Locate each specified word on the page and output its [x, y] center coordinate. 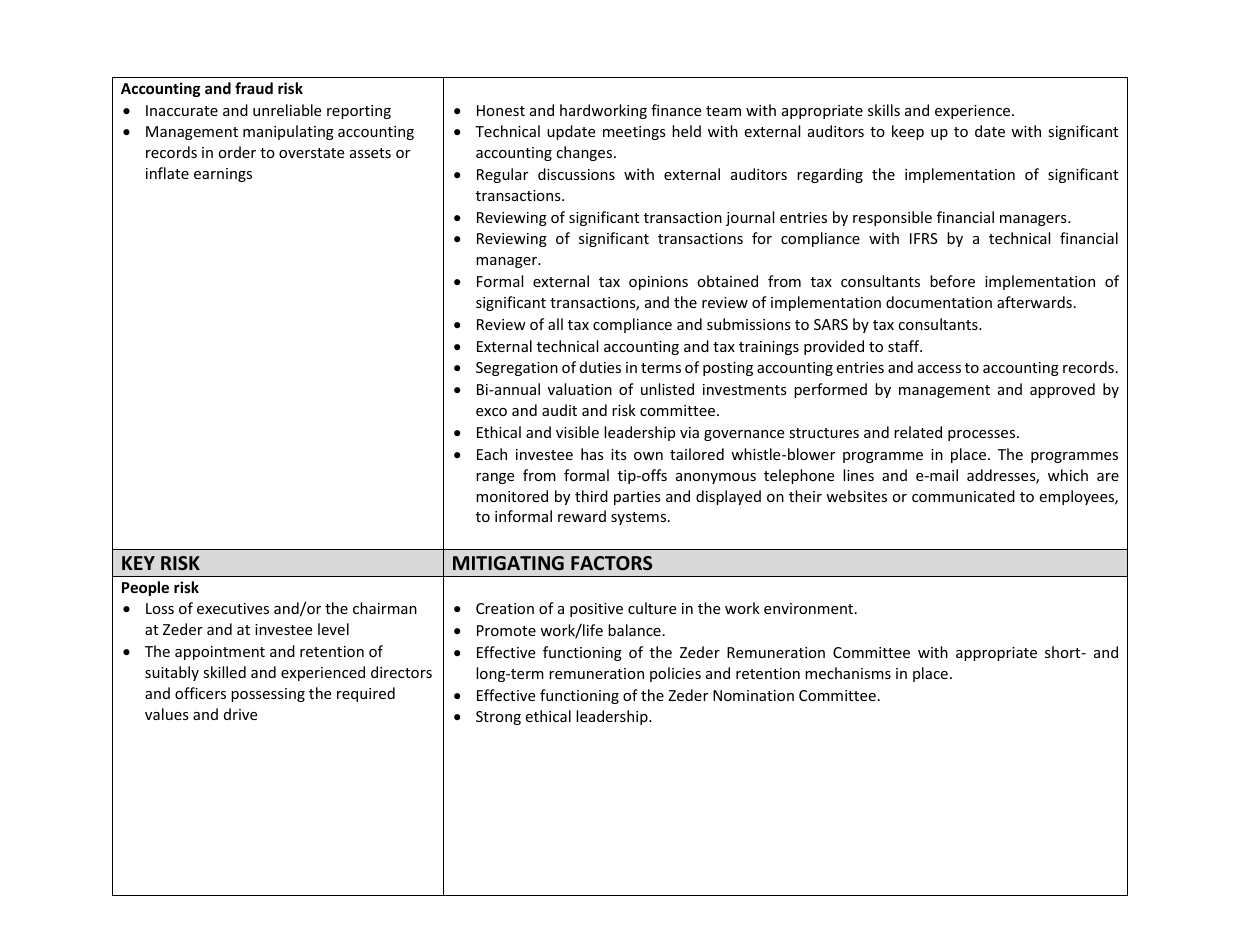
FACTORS [611, 563]
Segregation [517, 369]
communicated [963, 496]
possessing [268, 695]
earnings [223, 175]
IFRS [924, 238]
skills [884, 110]
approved [1062, 390]
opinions [658, 283]
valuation [580, 389]
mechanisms [848, 673]
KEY [138, 563]
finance [676, 110]
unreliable [287, 110]
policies [675, 674]
